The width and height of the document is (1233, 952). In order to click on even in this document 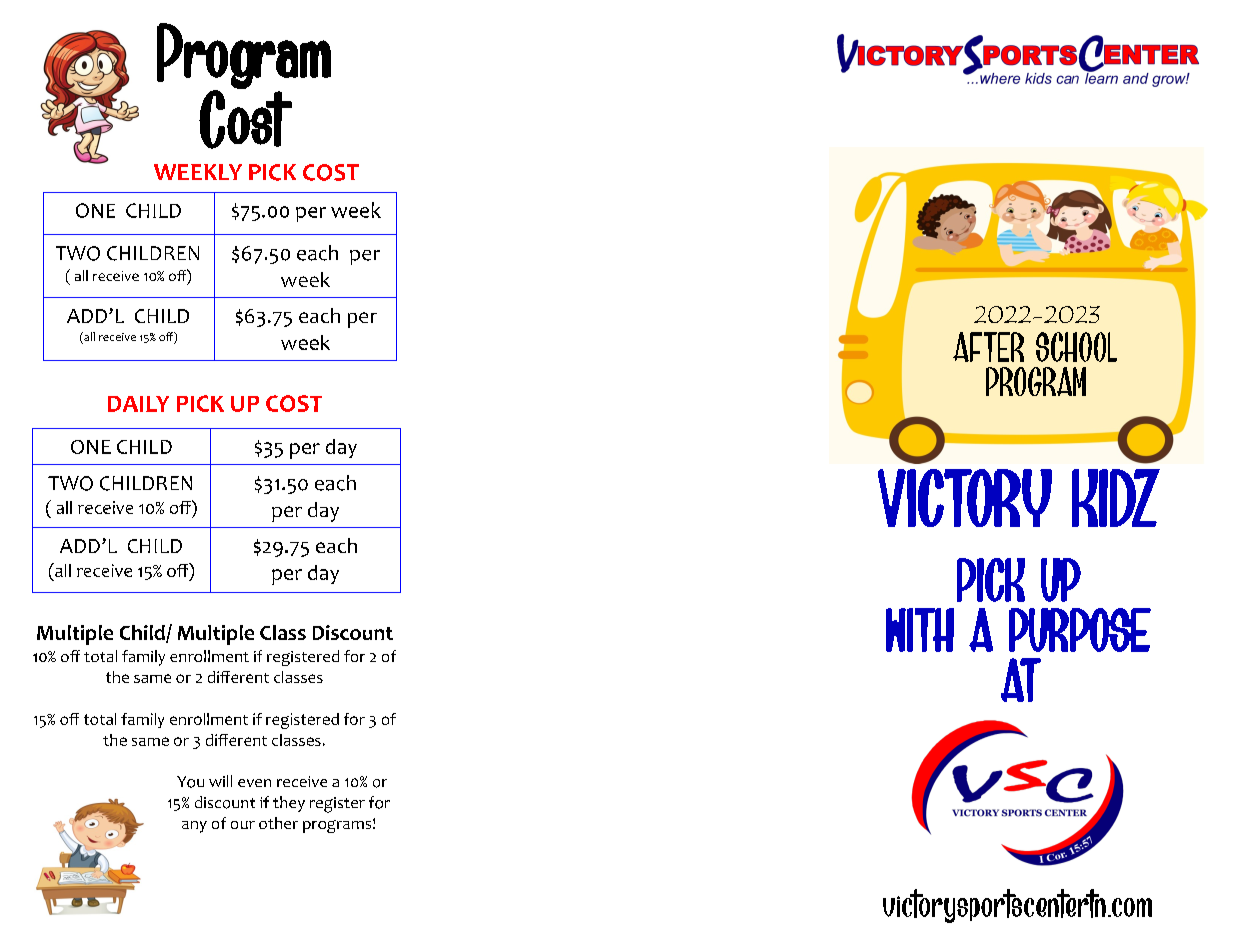, I will do `click(254, 783)`.
